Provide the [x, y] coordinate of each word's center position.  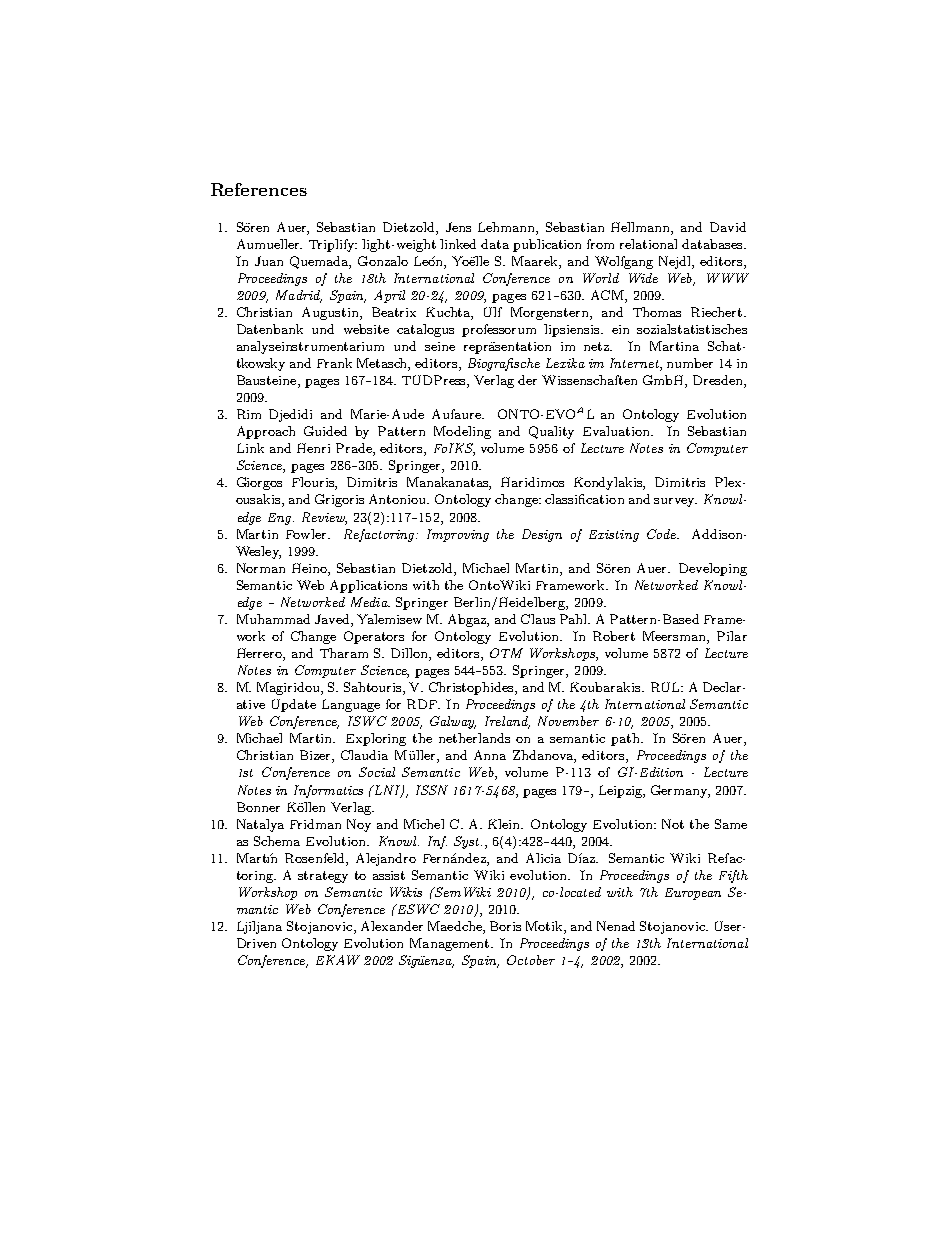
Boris [505, 926]
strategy [323, 877]
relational [648, 244]
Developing [713, 569]
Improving [458, 535]
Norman [261, 568]
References [259, 189]
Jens [458, 227]
